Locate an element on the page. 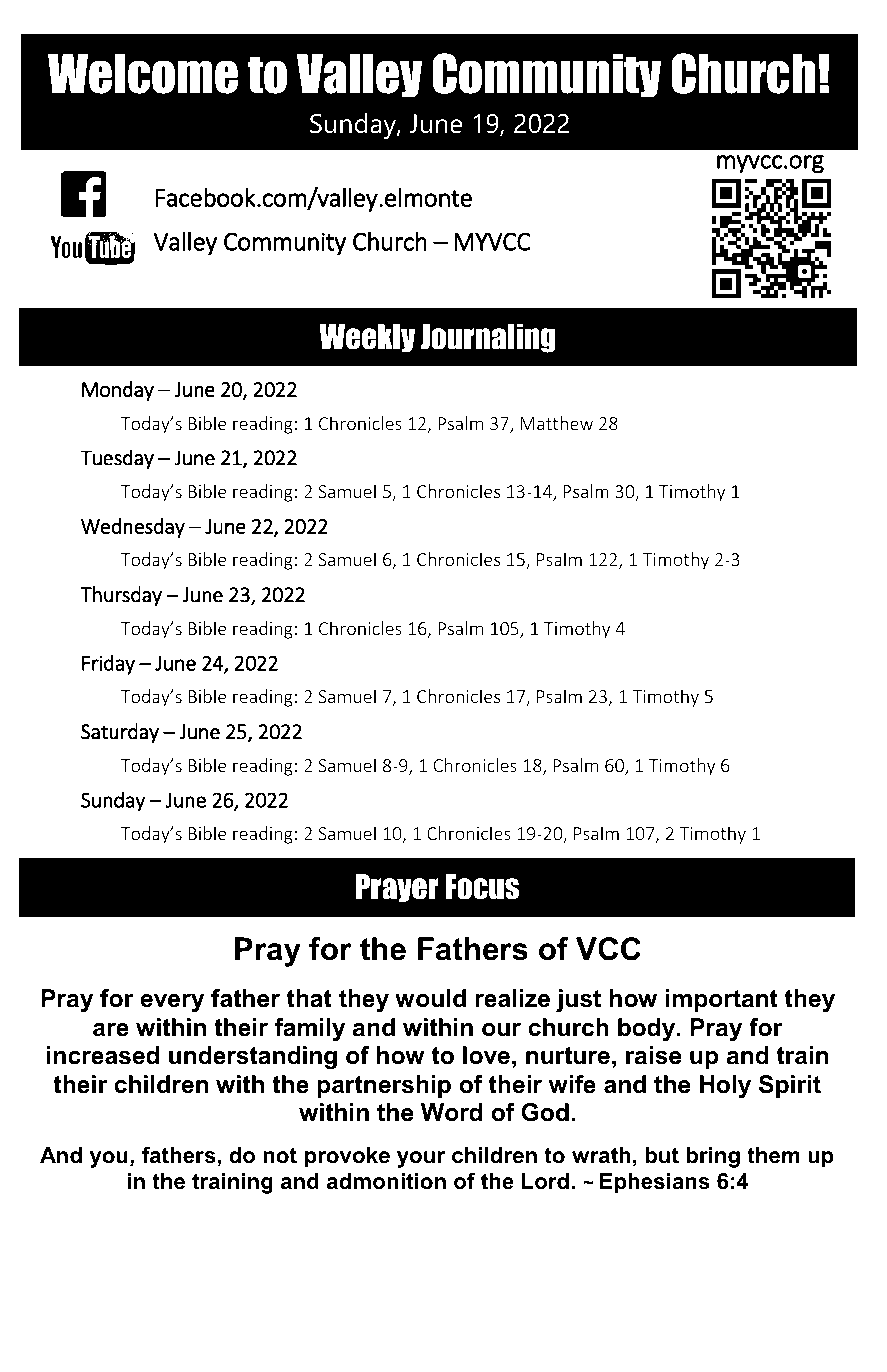 The height and width of the document is (1372, 887). bring is located at coordinates (713, 1157).
